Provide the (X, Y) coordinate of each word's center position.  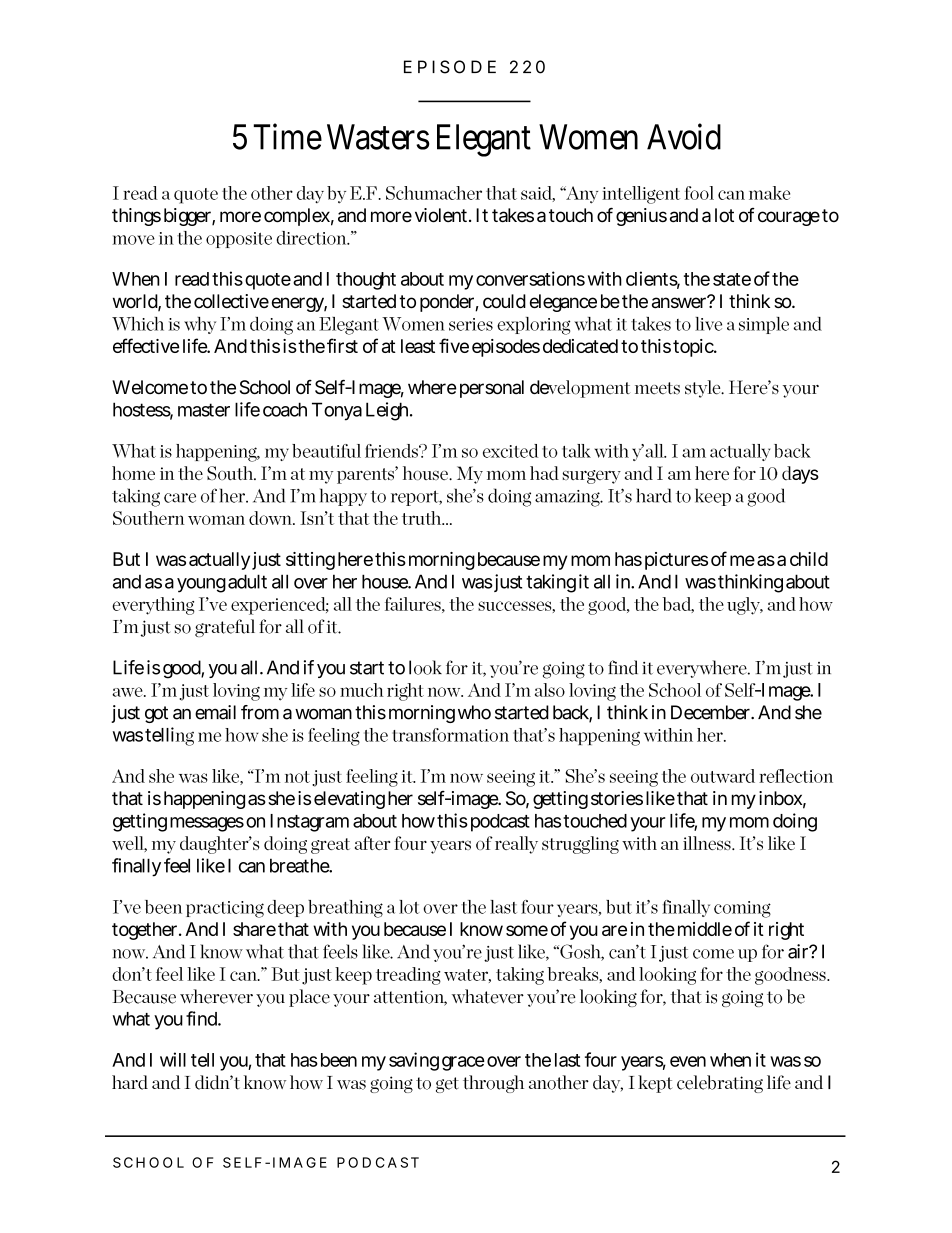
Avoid (684, 136)
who (474, 712)
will (173, 1059)
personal (492, 389)
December (712, 712)
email (215, 712)
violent (443, 215)
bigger (189, 217)
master (204, 410)
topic (694, 348)
